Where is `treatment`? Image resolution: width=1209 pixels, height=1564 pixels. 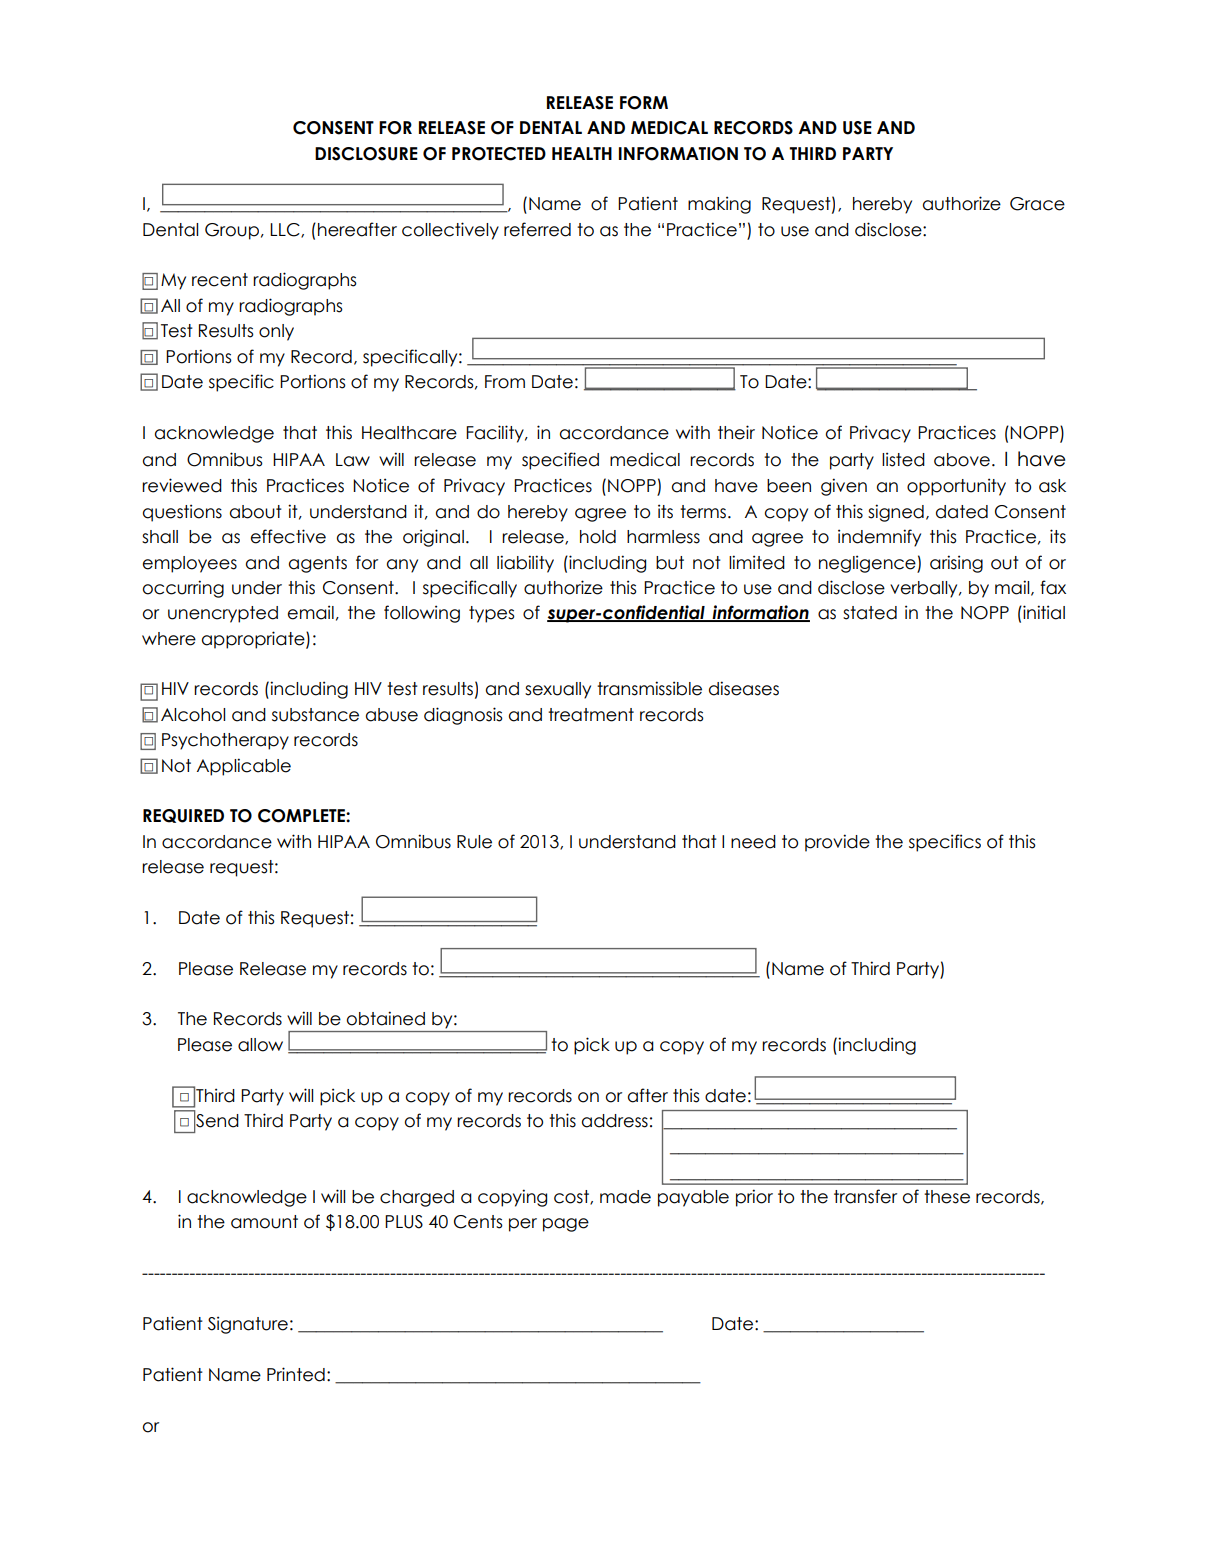 treatment is located at coordinates (591, 715).
